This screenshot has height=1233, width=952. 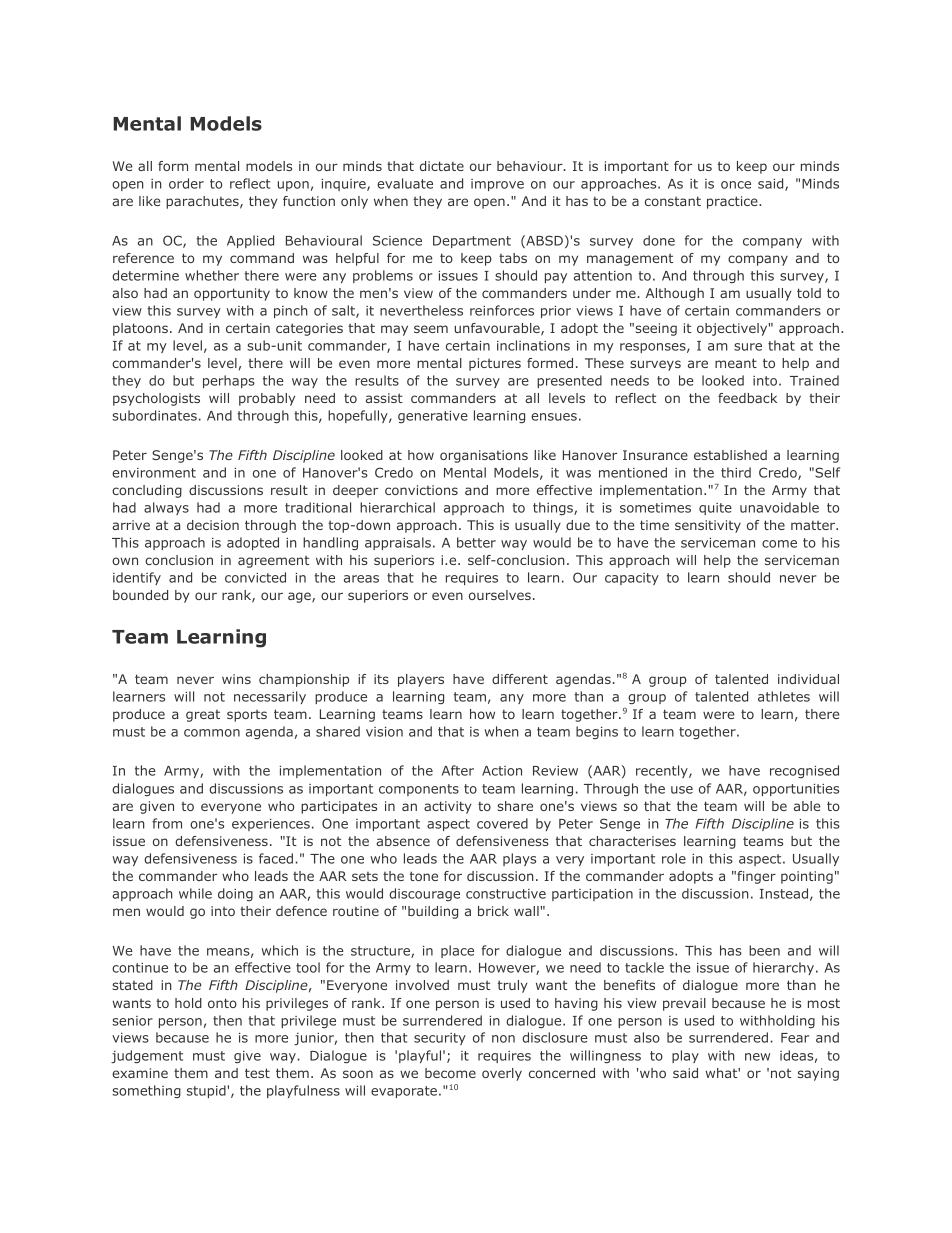 What do you see at coordinates (497, 185) in the screenshot?
I see `improve` at bounding box center [497, 185].
